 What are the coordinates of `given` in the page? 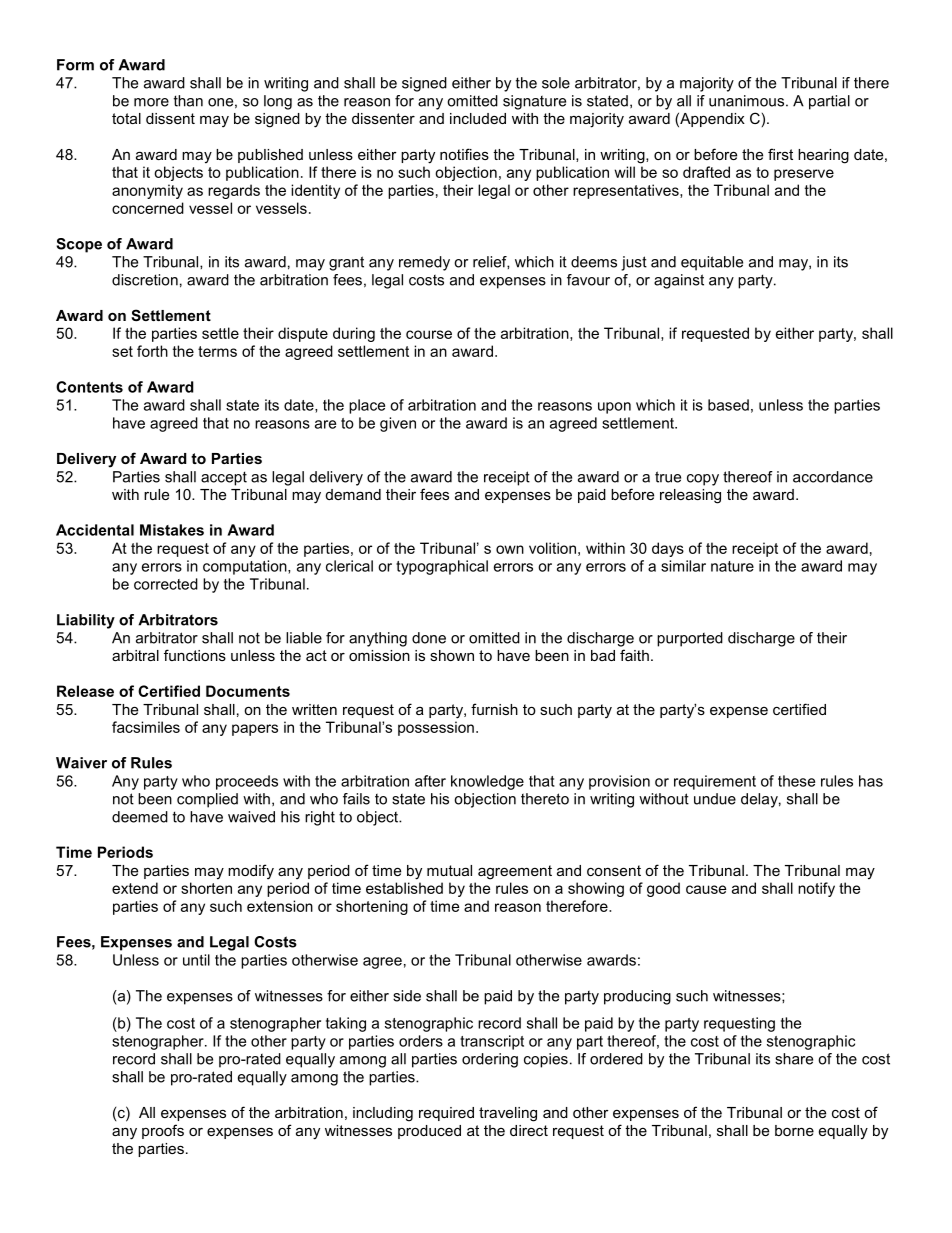 It's located at (398, 424).
